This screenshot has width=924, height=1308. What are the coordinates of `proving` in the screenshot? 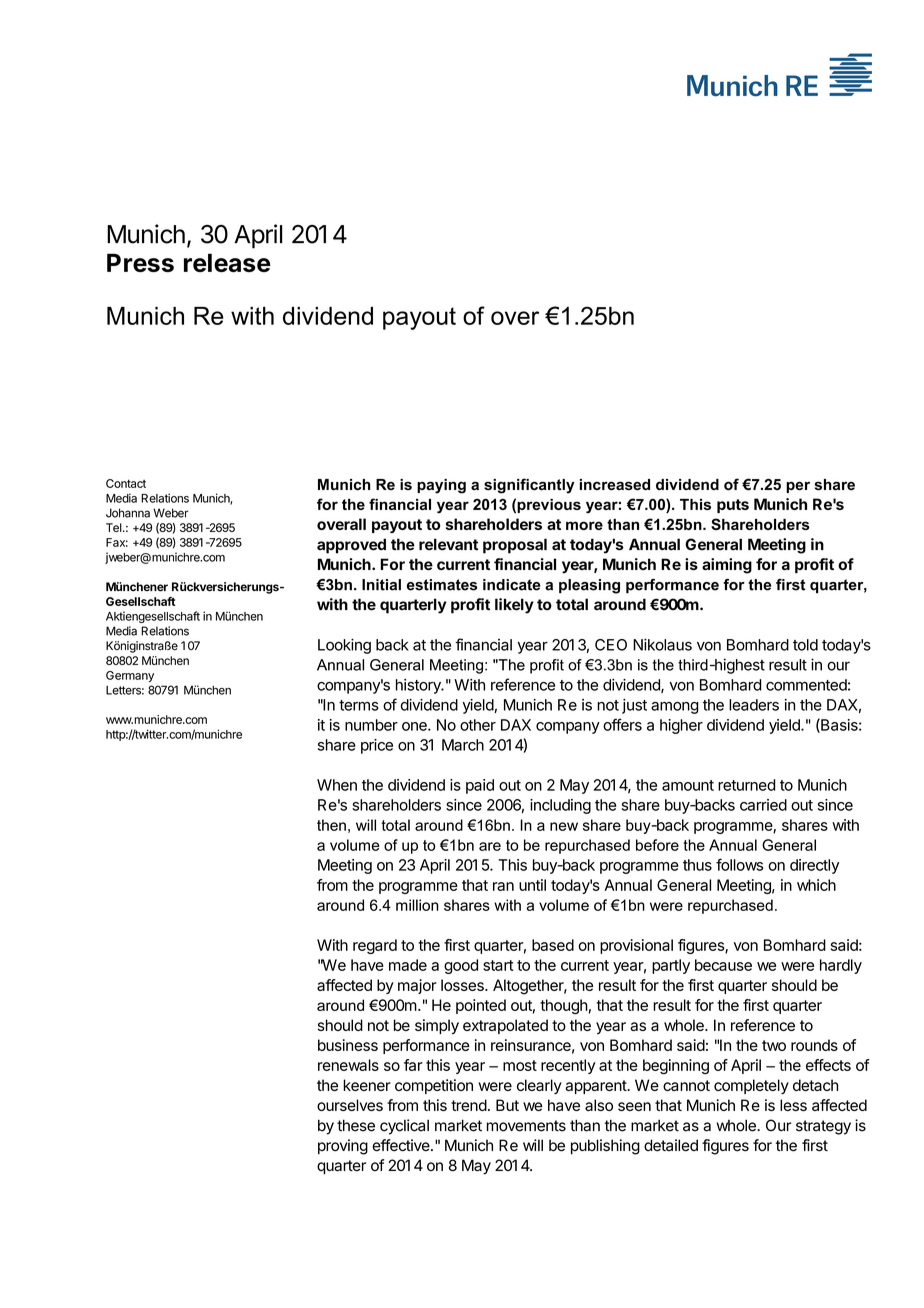 It's located at (343, 1147).
